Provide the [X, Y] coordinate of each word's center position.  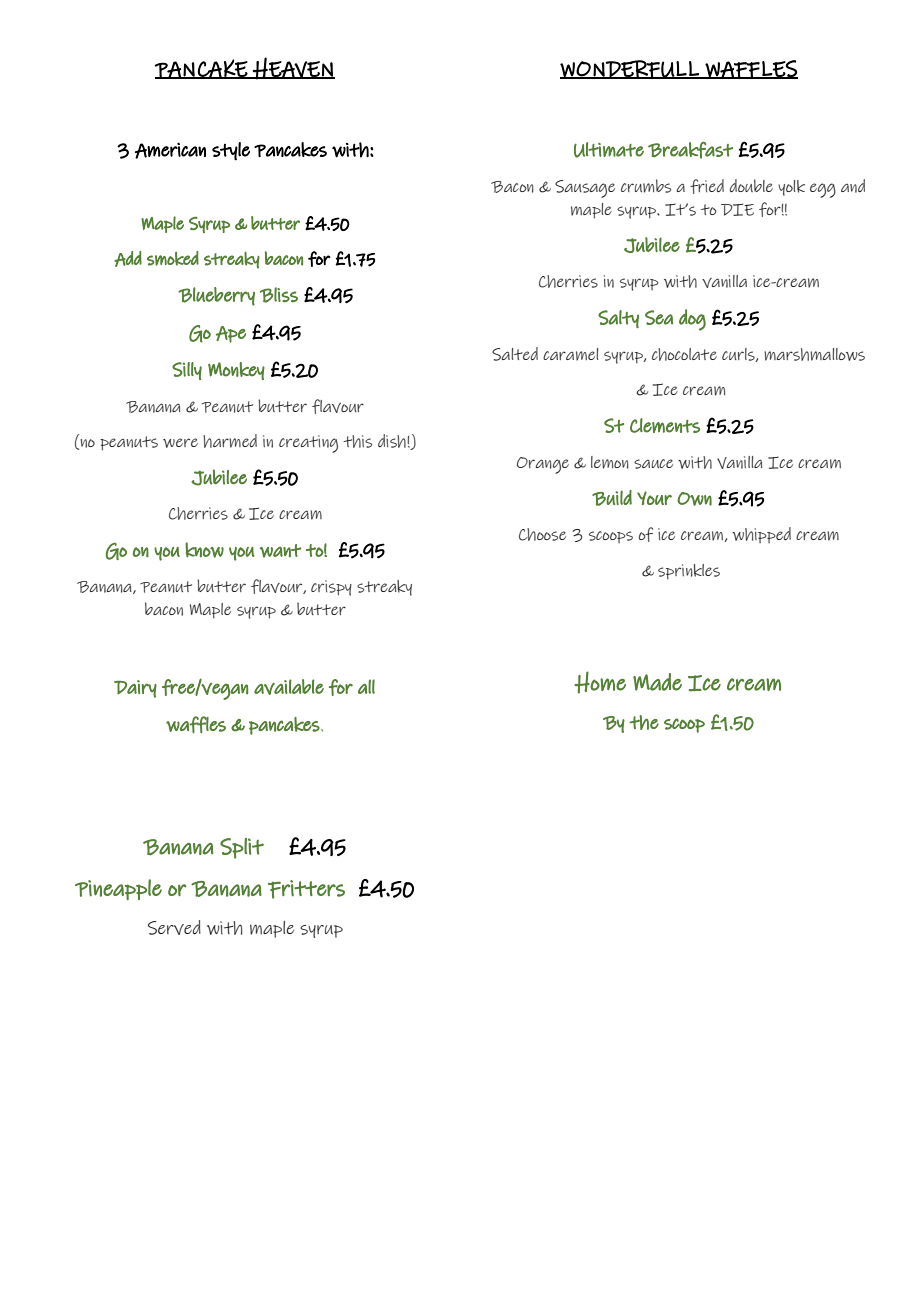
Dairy [135, 689]
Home [600, 682]
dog [692, 320]
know [204, 550]
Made [657, 682]
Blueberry [216, 296]
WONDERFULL [630, 69]
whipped [761, 535]
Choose [542, 534]
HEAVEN [293, 68]
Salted [515, 354]
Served [174, 927]
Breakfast [690, 150]
